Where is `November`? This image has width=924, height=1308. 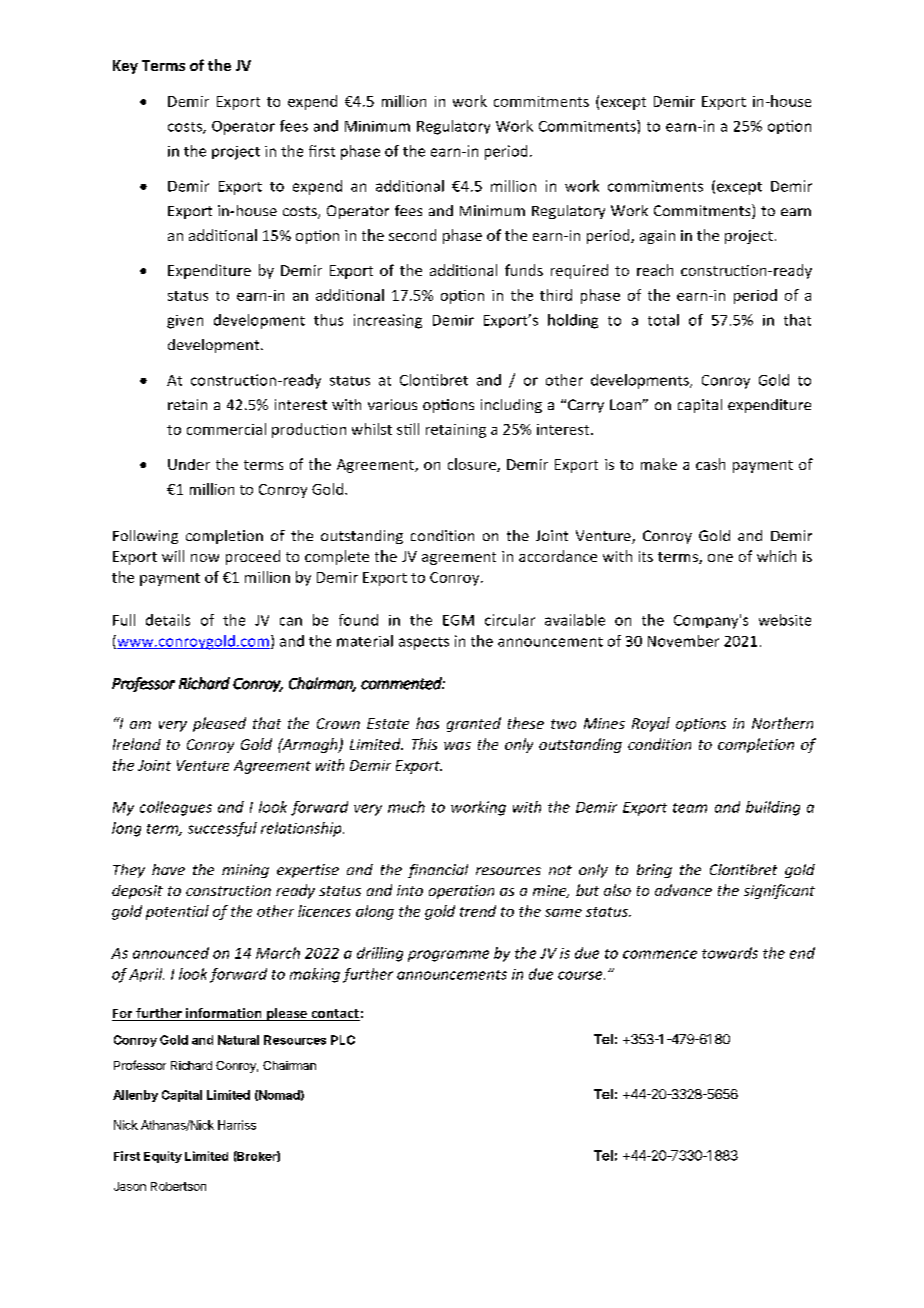 November is located at coordinates (683, 641).
